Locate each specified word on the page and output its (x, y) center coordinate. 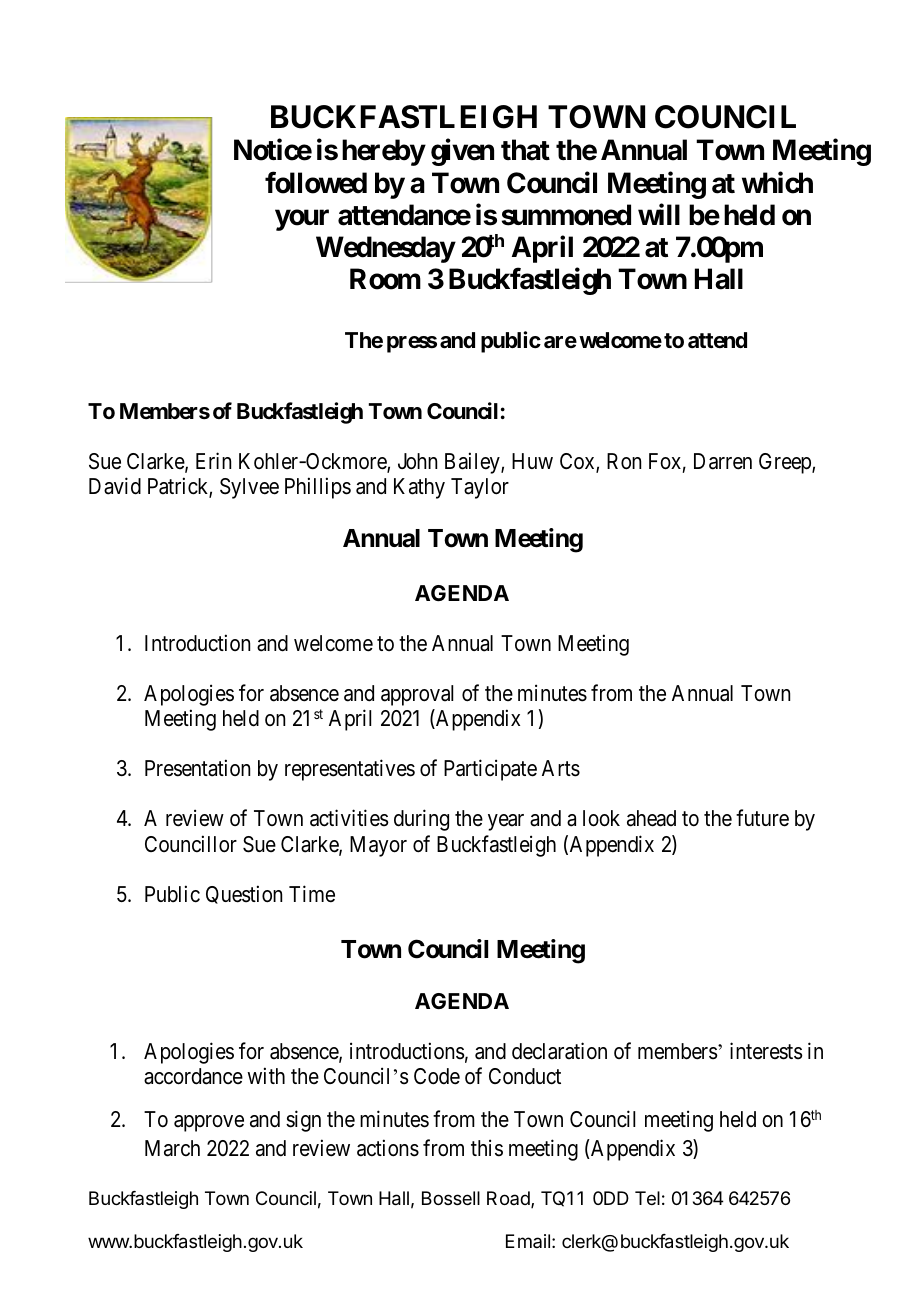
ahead (651, 818)
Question (244, 894)
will (659, 214)
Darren (723, 461)
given (462, 152)
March (172, 1148)
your (302, 220)
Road (509, 1199)
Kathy (419, 488)
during (421, 820)
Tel (647, 1198)
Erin (213, 460)
